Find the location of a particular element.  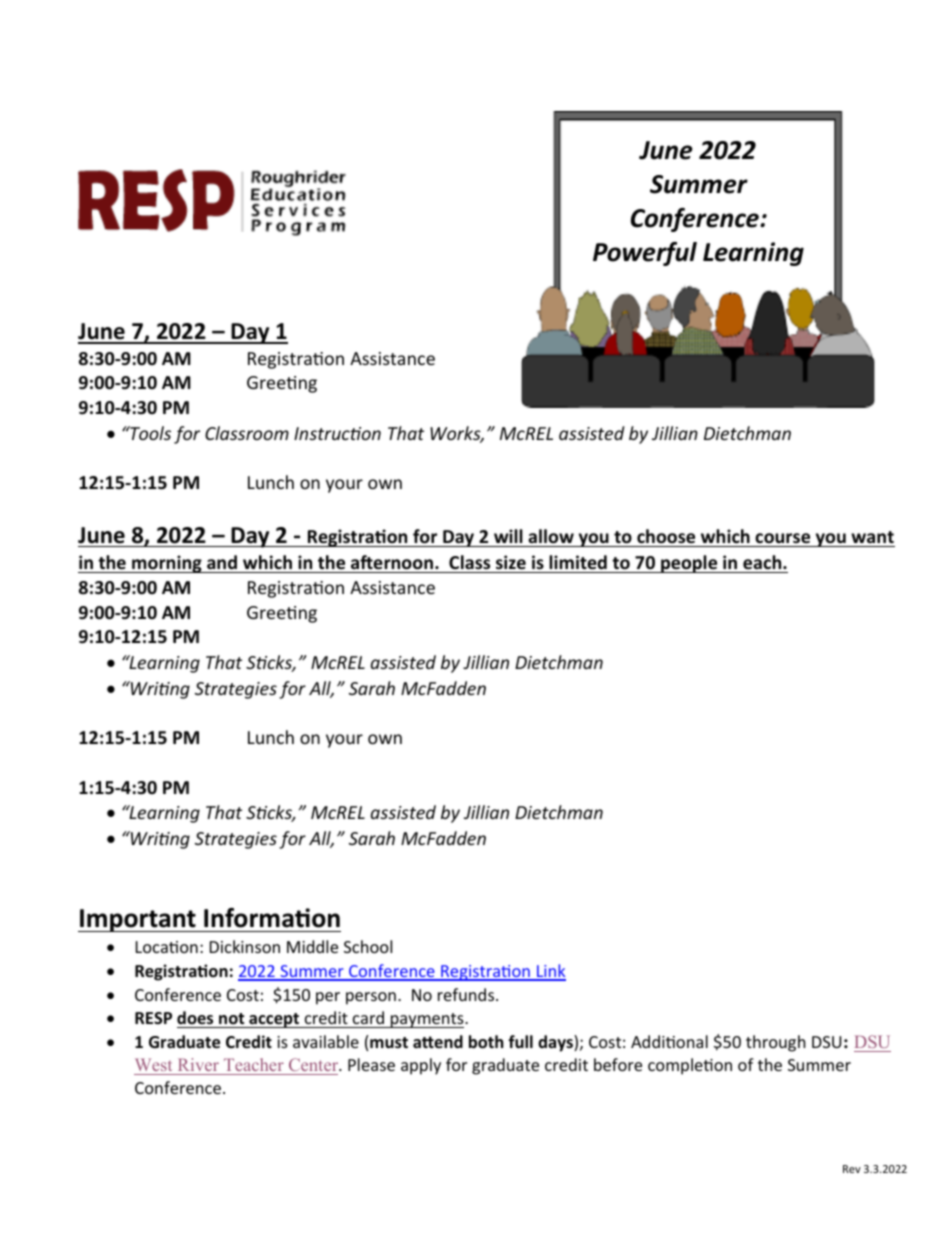

course is located at coordinates (782, 538).
